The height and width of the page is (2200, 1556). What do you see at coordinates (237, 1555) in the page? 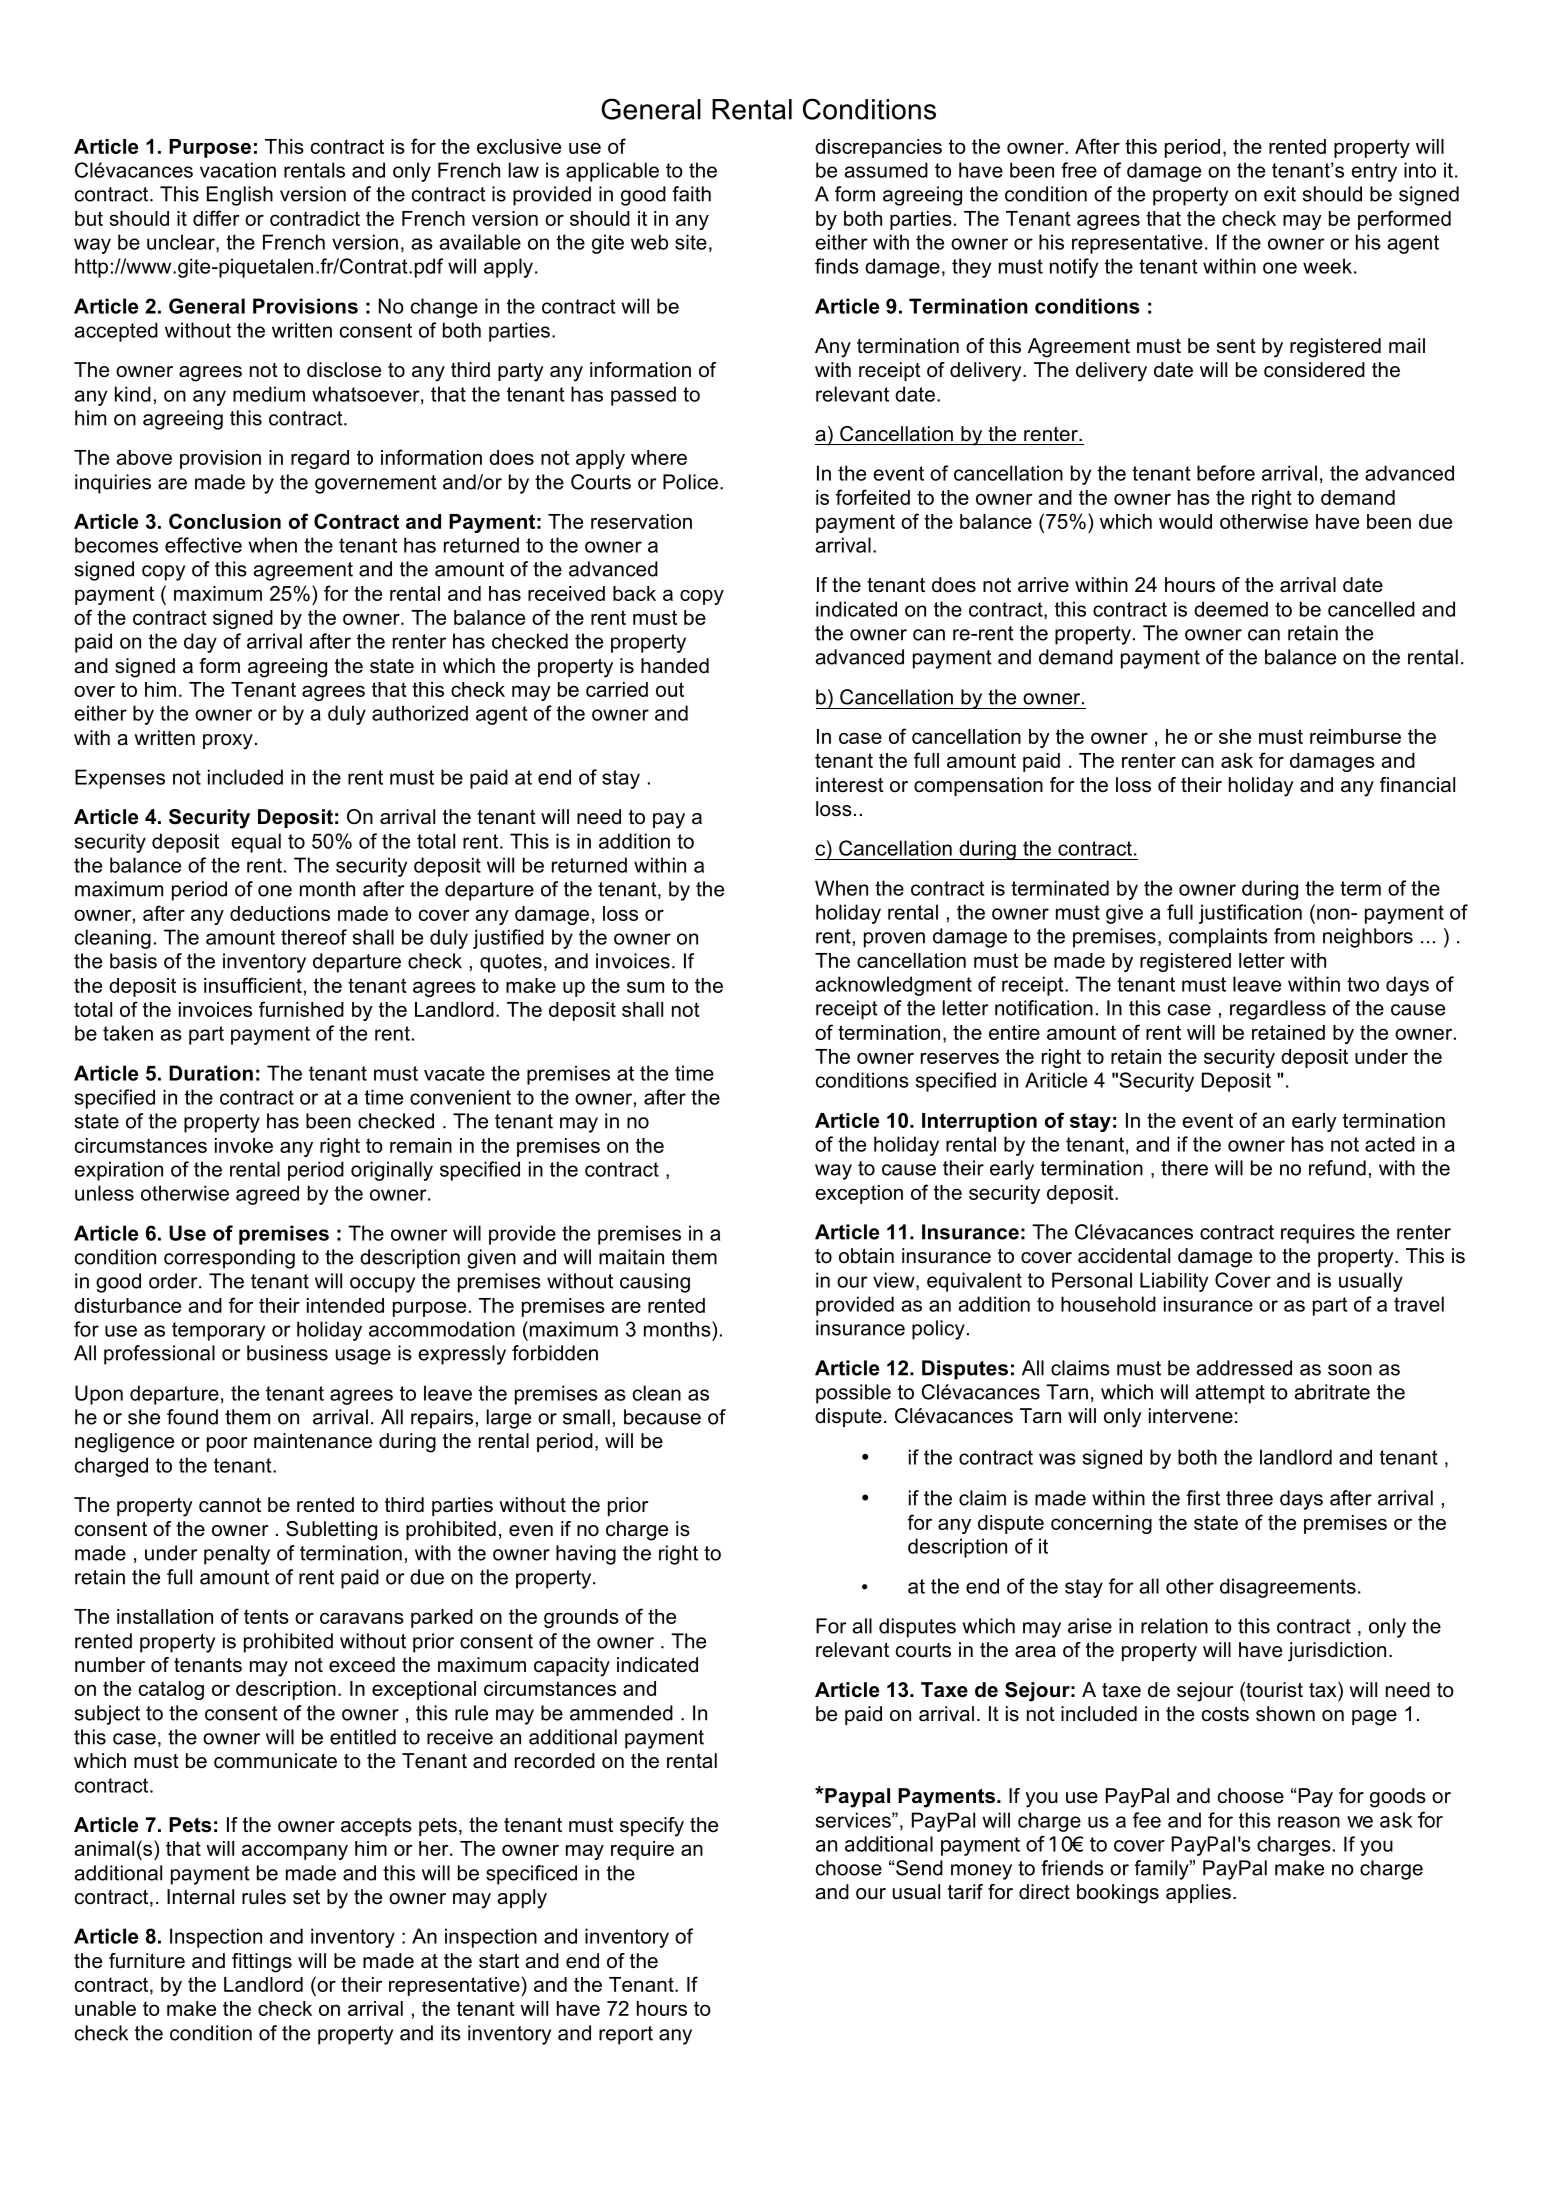
I see `penalty` at bounding box center [237, 1555].
